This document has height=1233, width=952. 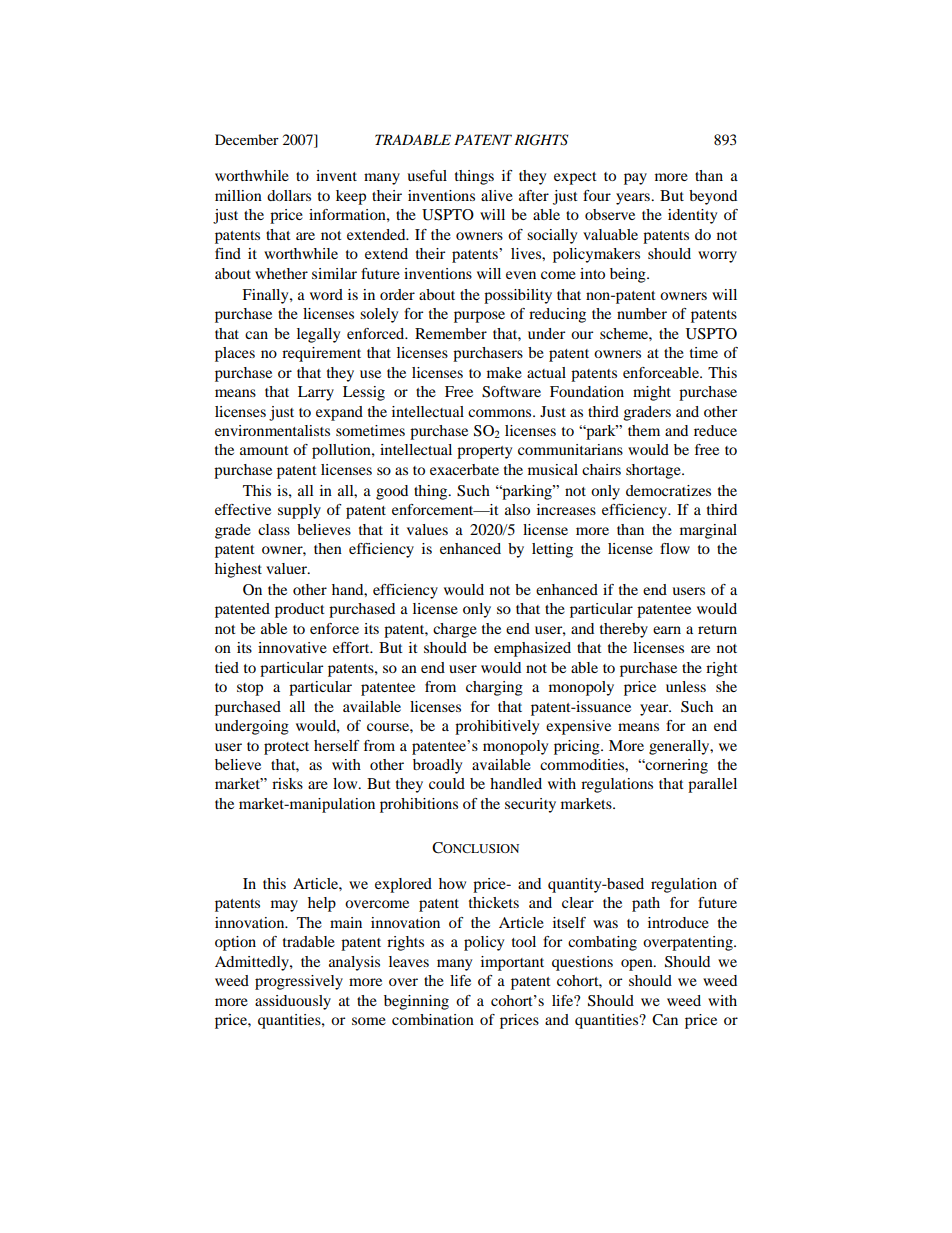 What do you see at coordinates (635, 179) in the document?
I see `pay` at bounding box center [635, 179].
